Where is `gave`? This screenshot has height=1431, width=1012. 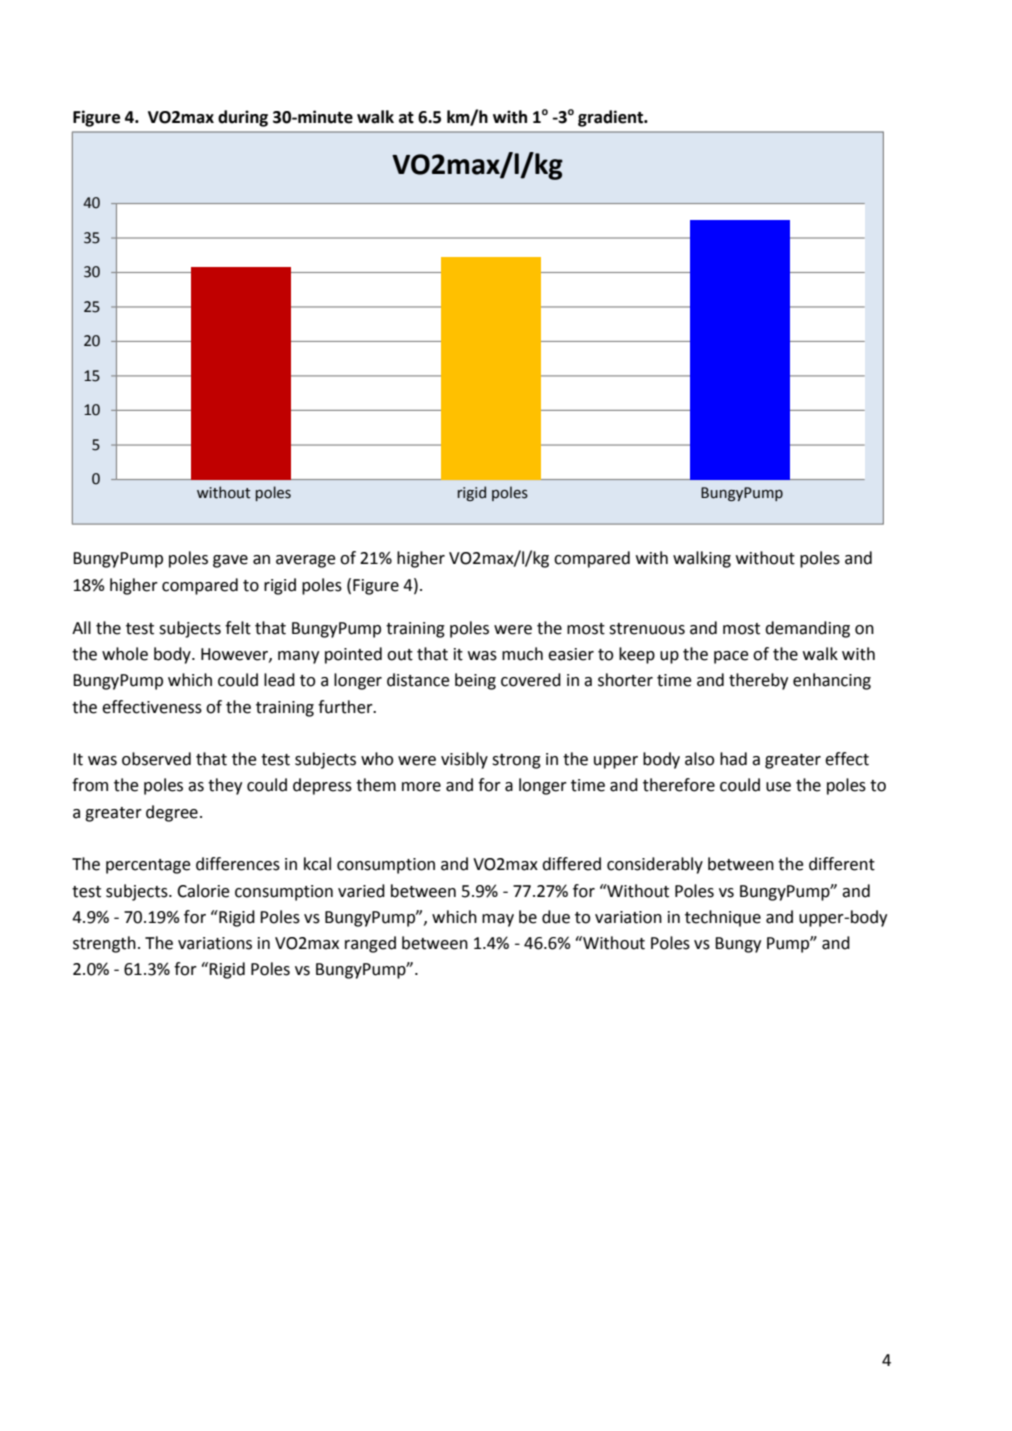 gave is located at coordinates (230, 561).
